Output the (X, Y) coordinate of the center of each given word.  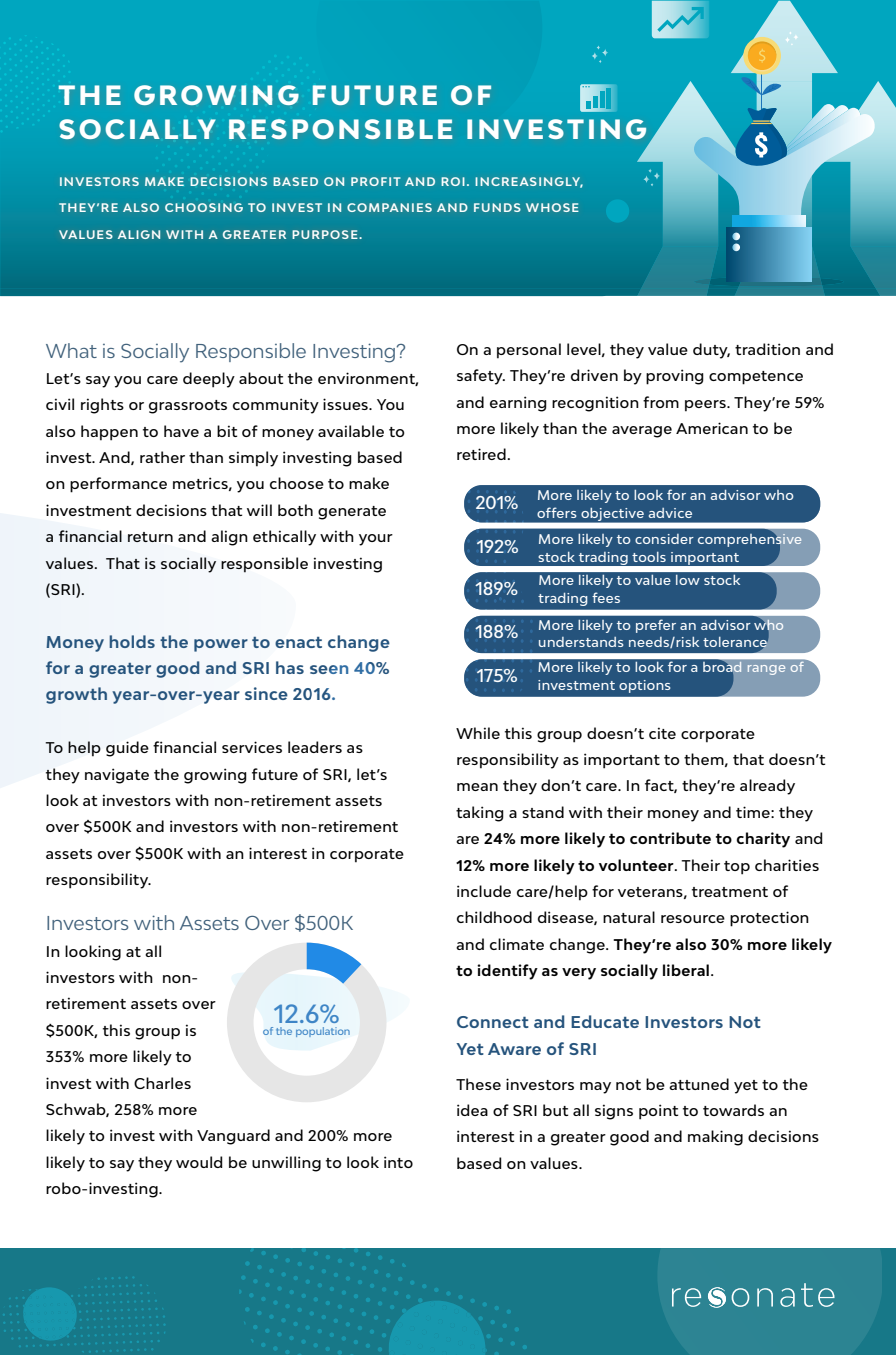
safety (481, 377)
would (199, 1162)
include (484, 891)
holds (132, 641)
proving (675, 377)
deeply (209, 380)
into (398, 1162)
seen (329, 669)
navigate (117, 776)
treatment (730, 892)
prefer (656, 626)
